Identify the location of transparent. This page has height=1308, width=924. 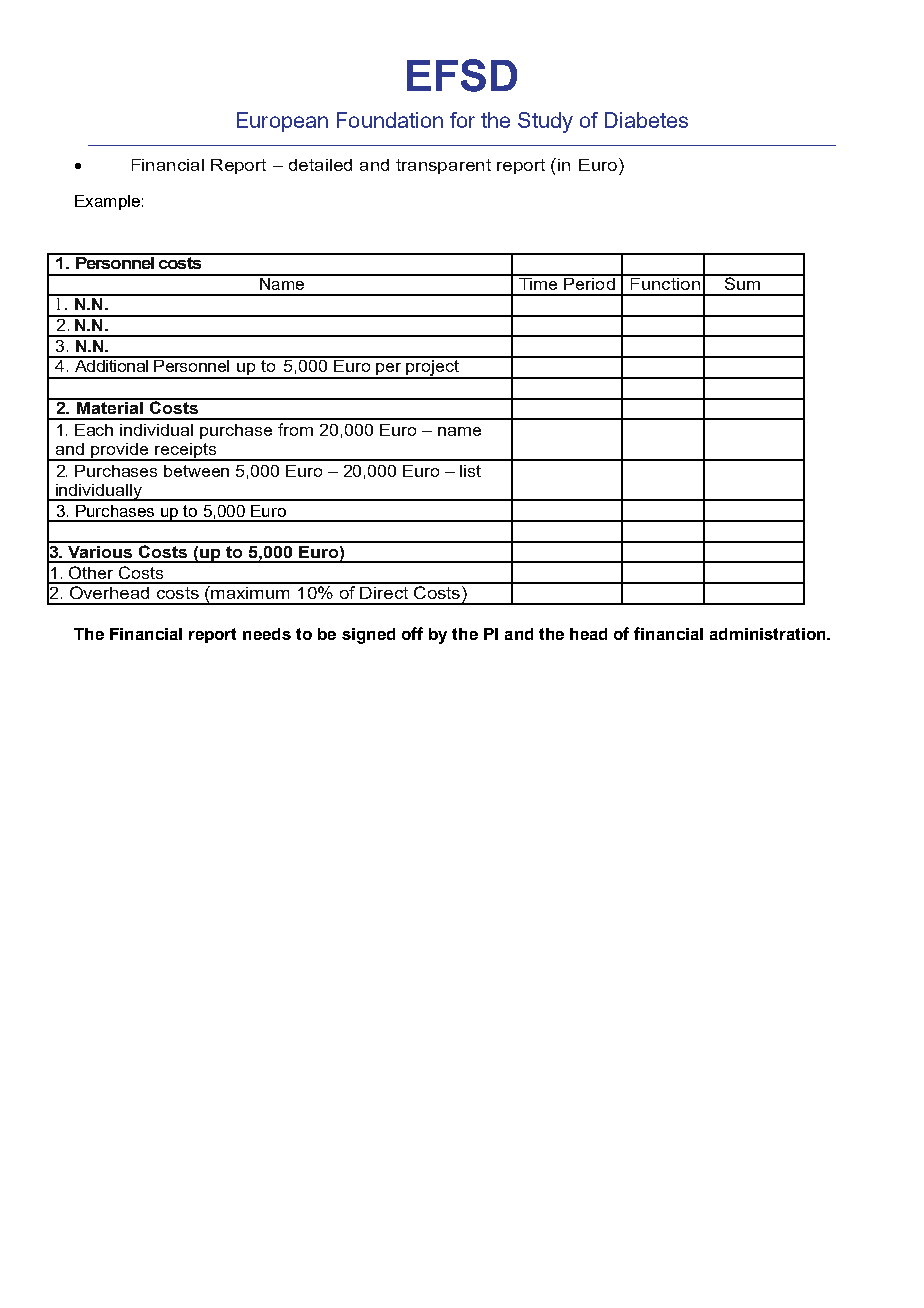
(443, 166).
